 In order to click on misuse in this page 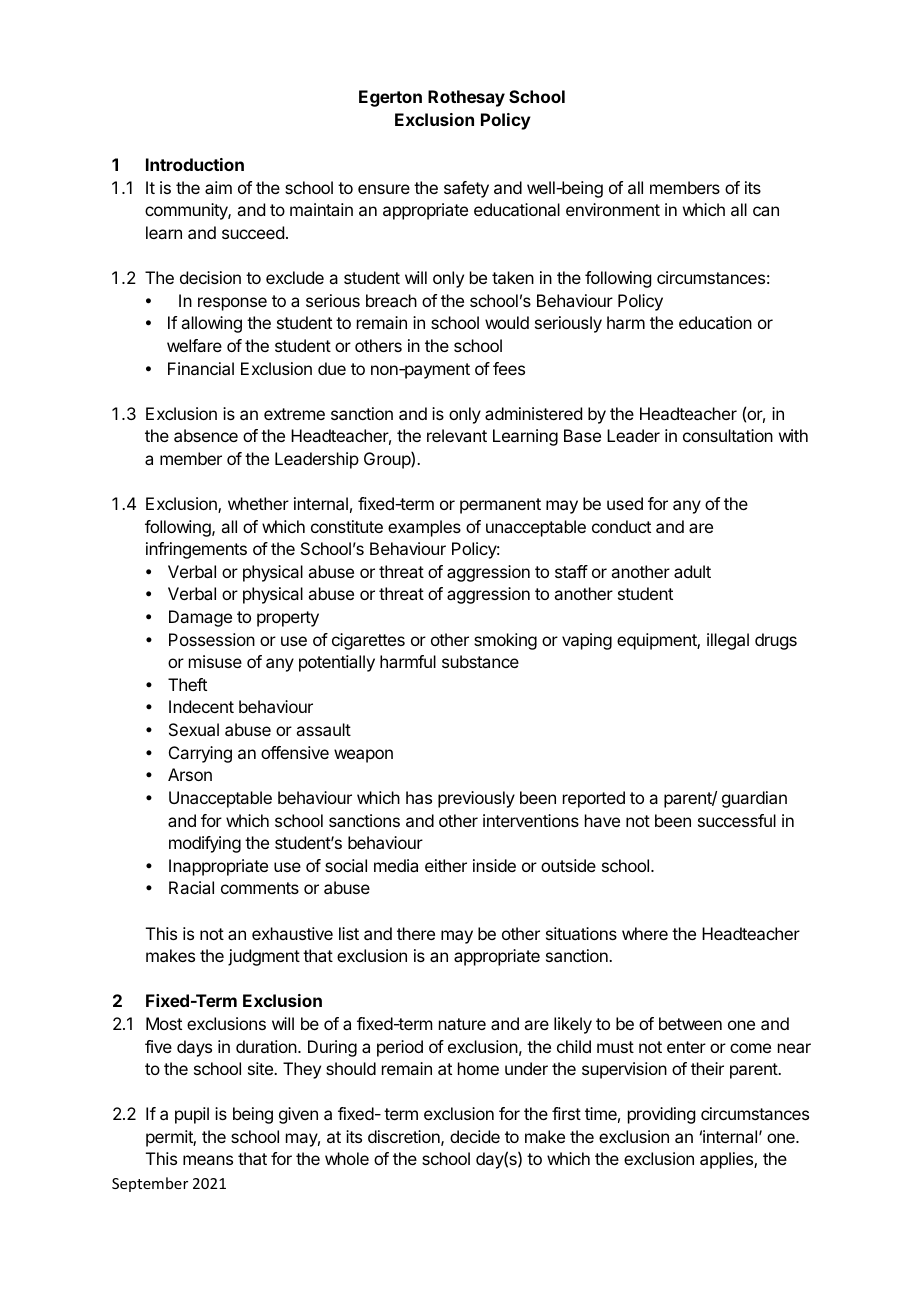, I will do `click(215, 661)`.
